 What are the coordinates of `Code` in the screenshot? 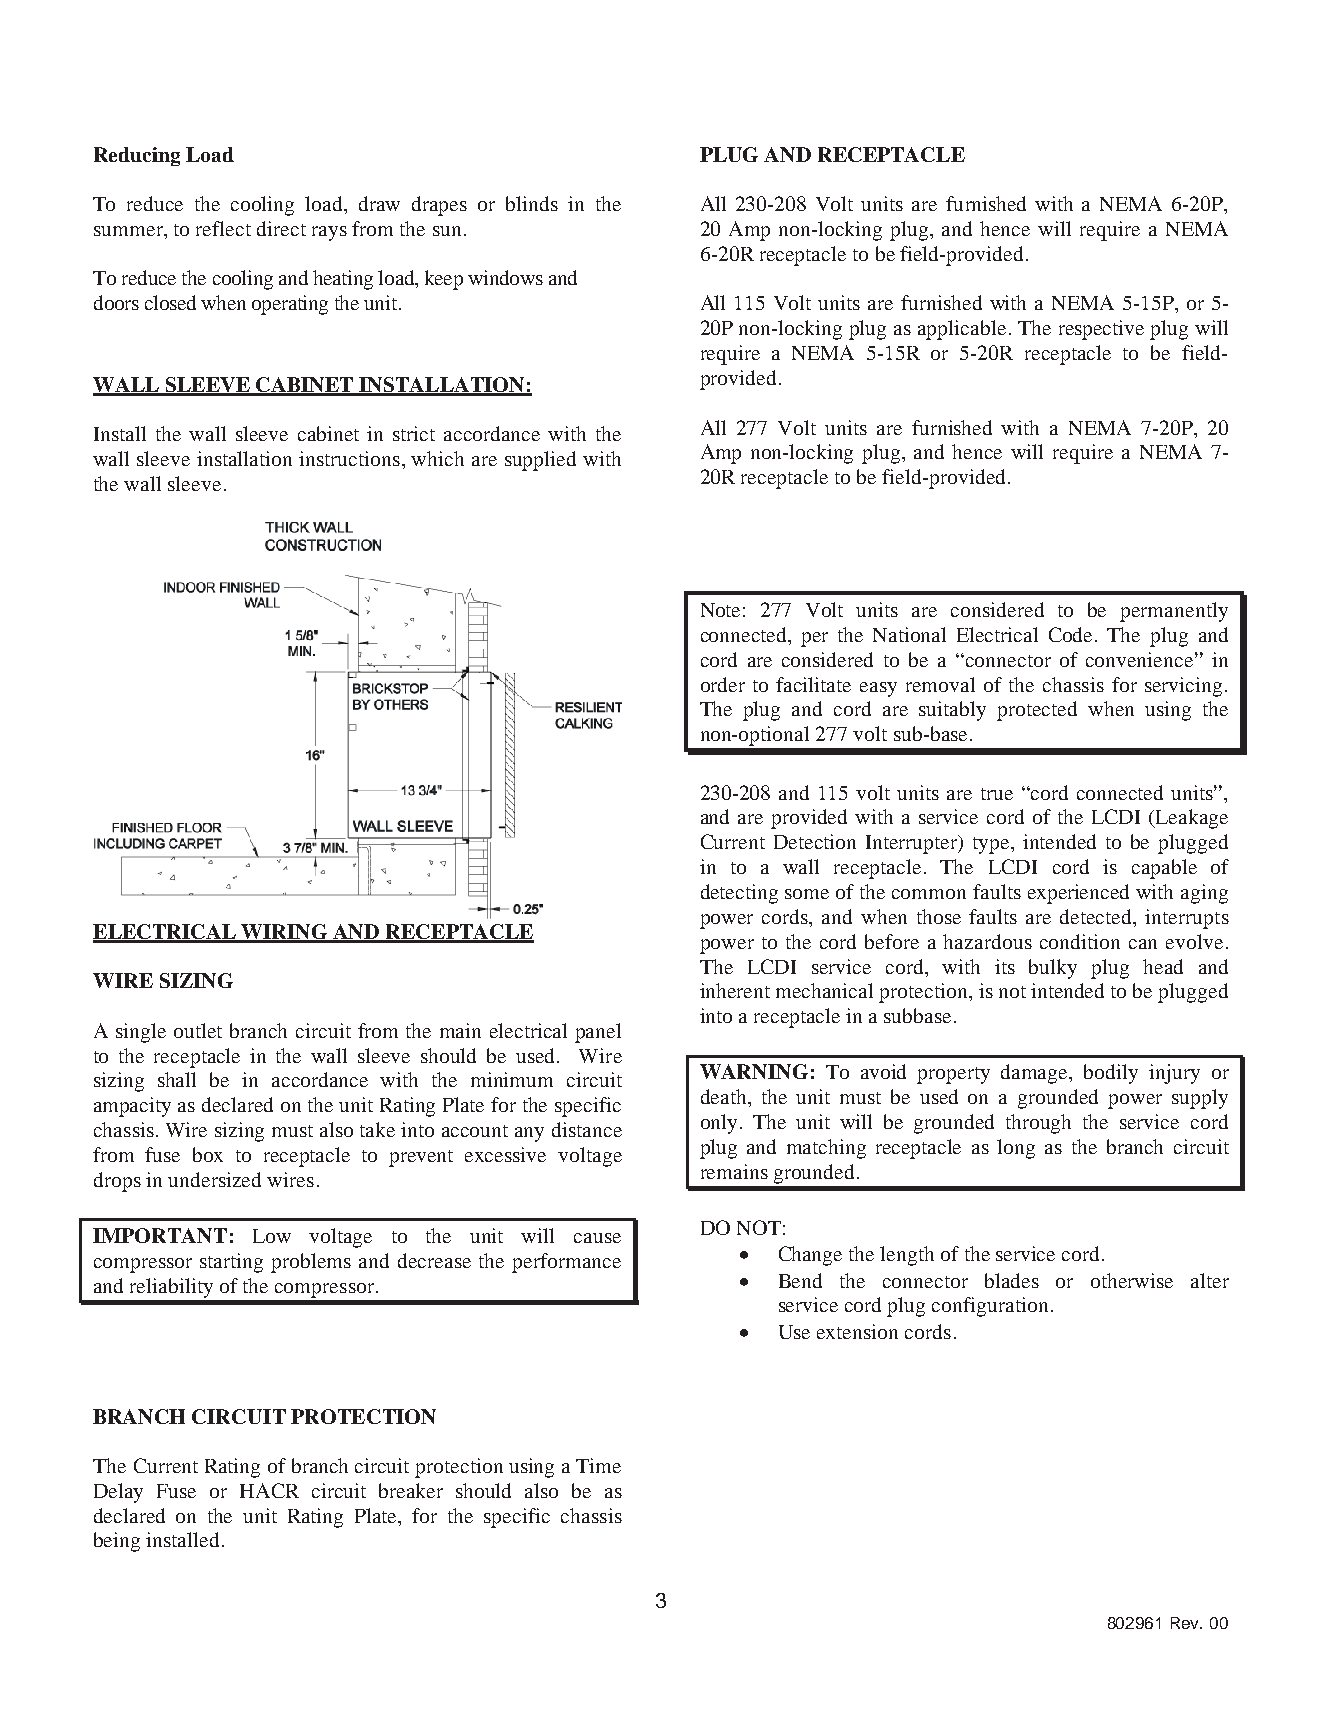 It's located at (1072, 634).
